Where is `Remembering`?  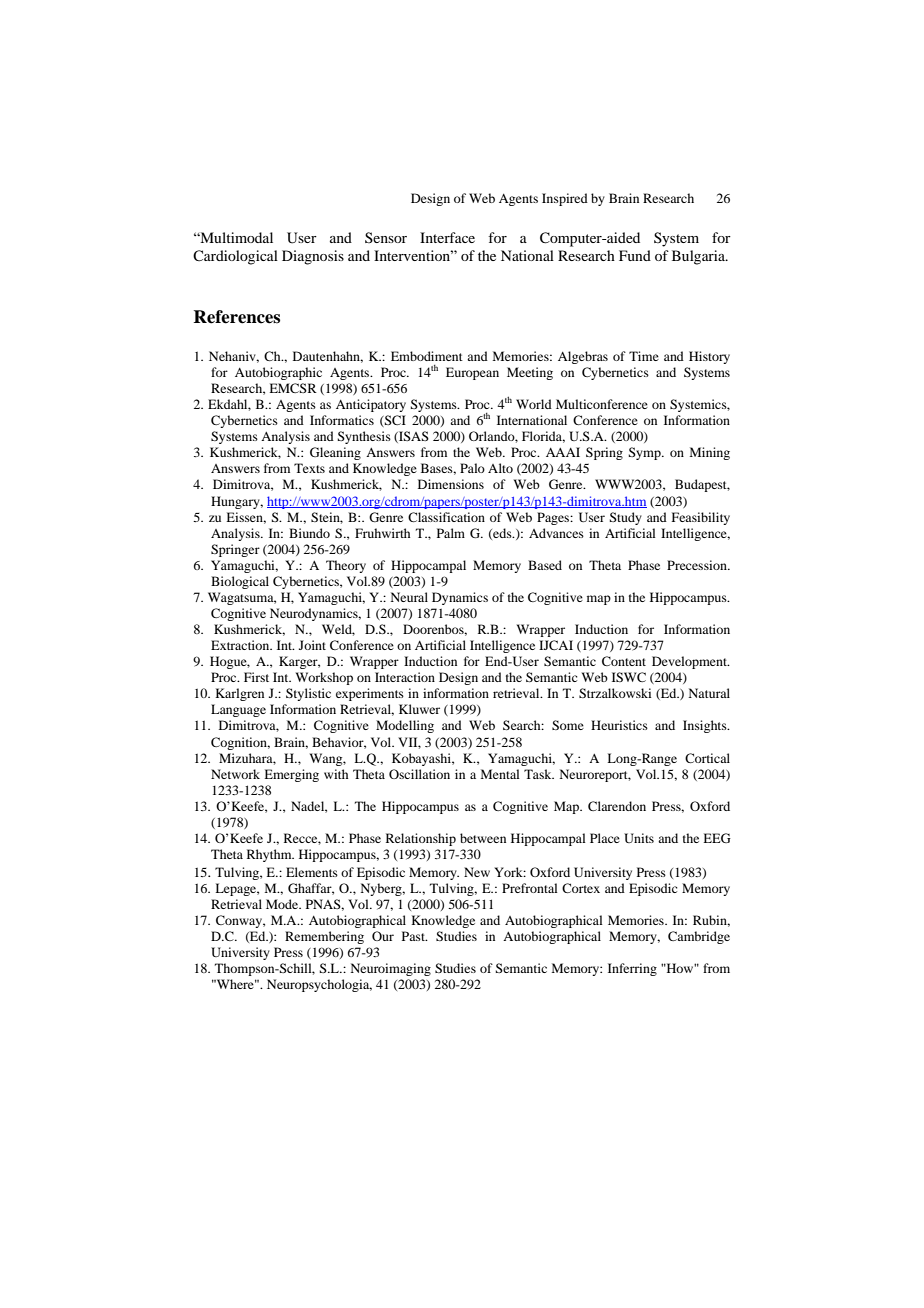 Remembering is located at coordinates (324, 937).
